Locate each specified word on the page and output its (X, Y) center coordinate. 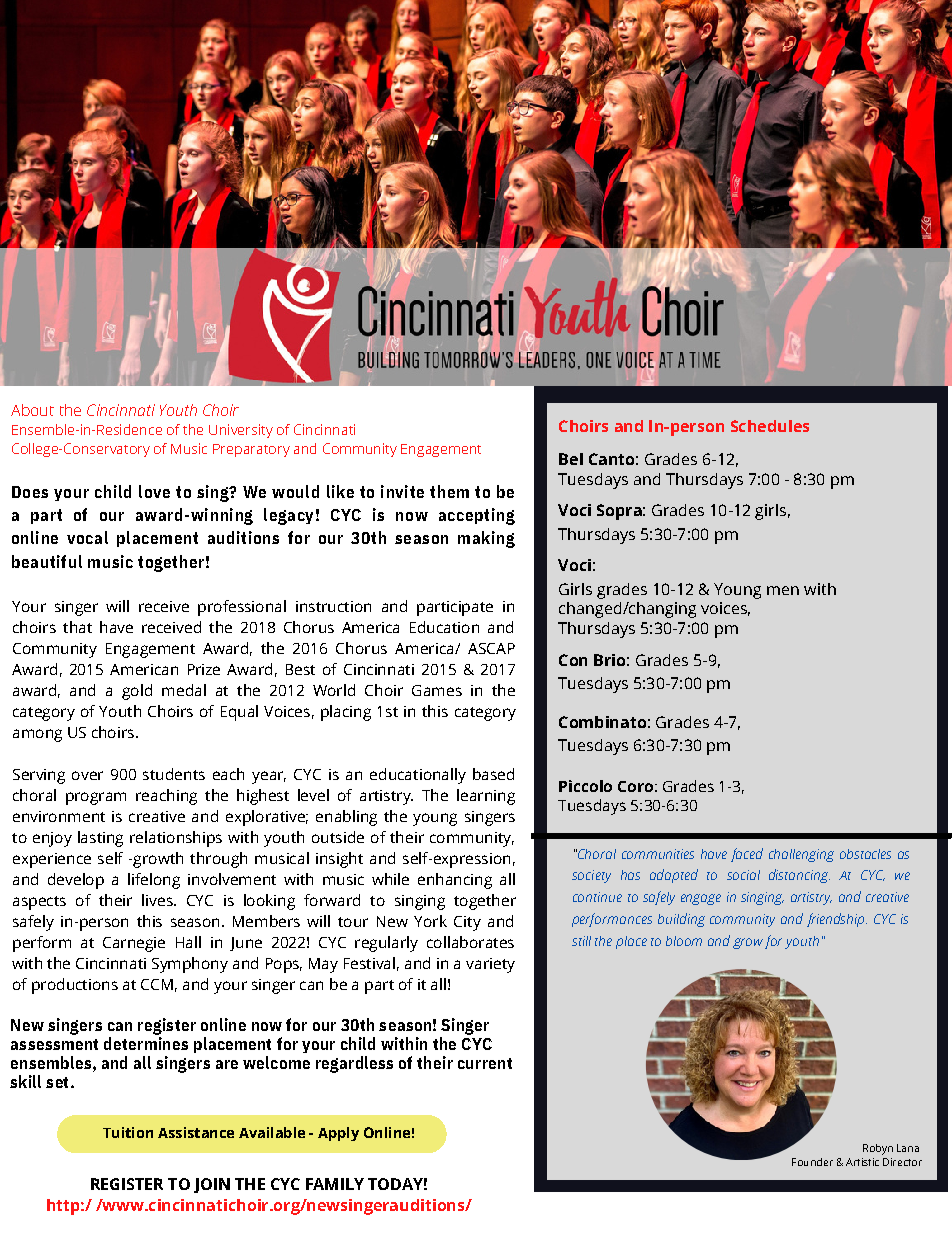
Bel (571, 459)
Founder (812, 1162)
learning (486, 797)
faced (747, 855)
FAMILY (335, 1184)
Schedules (770, 426)
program (96, 798)
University (241, 431)
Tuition (128, 1132)
